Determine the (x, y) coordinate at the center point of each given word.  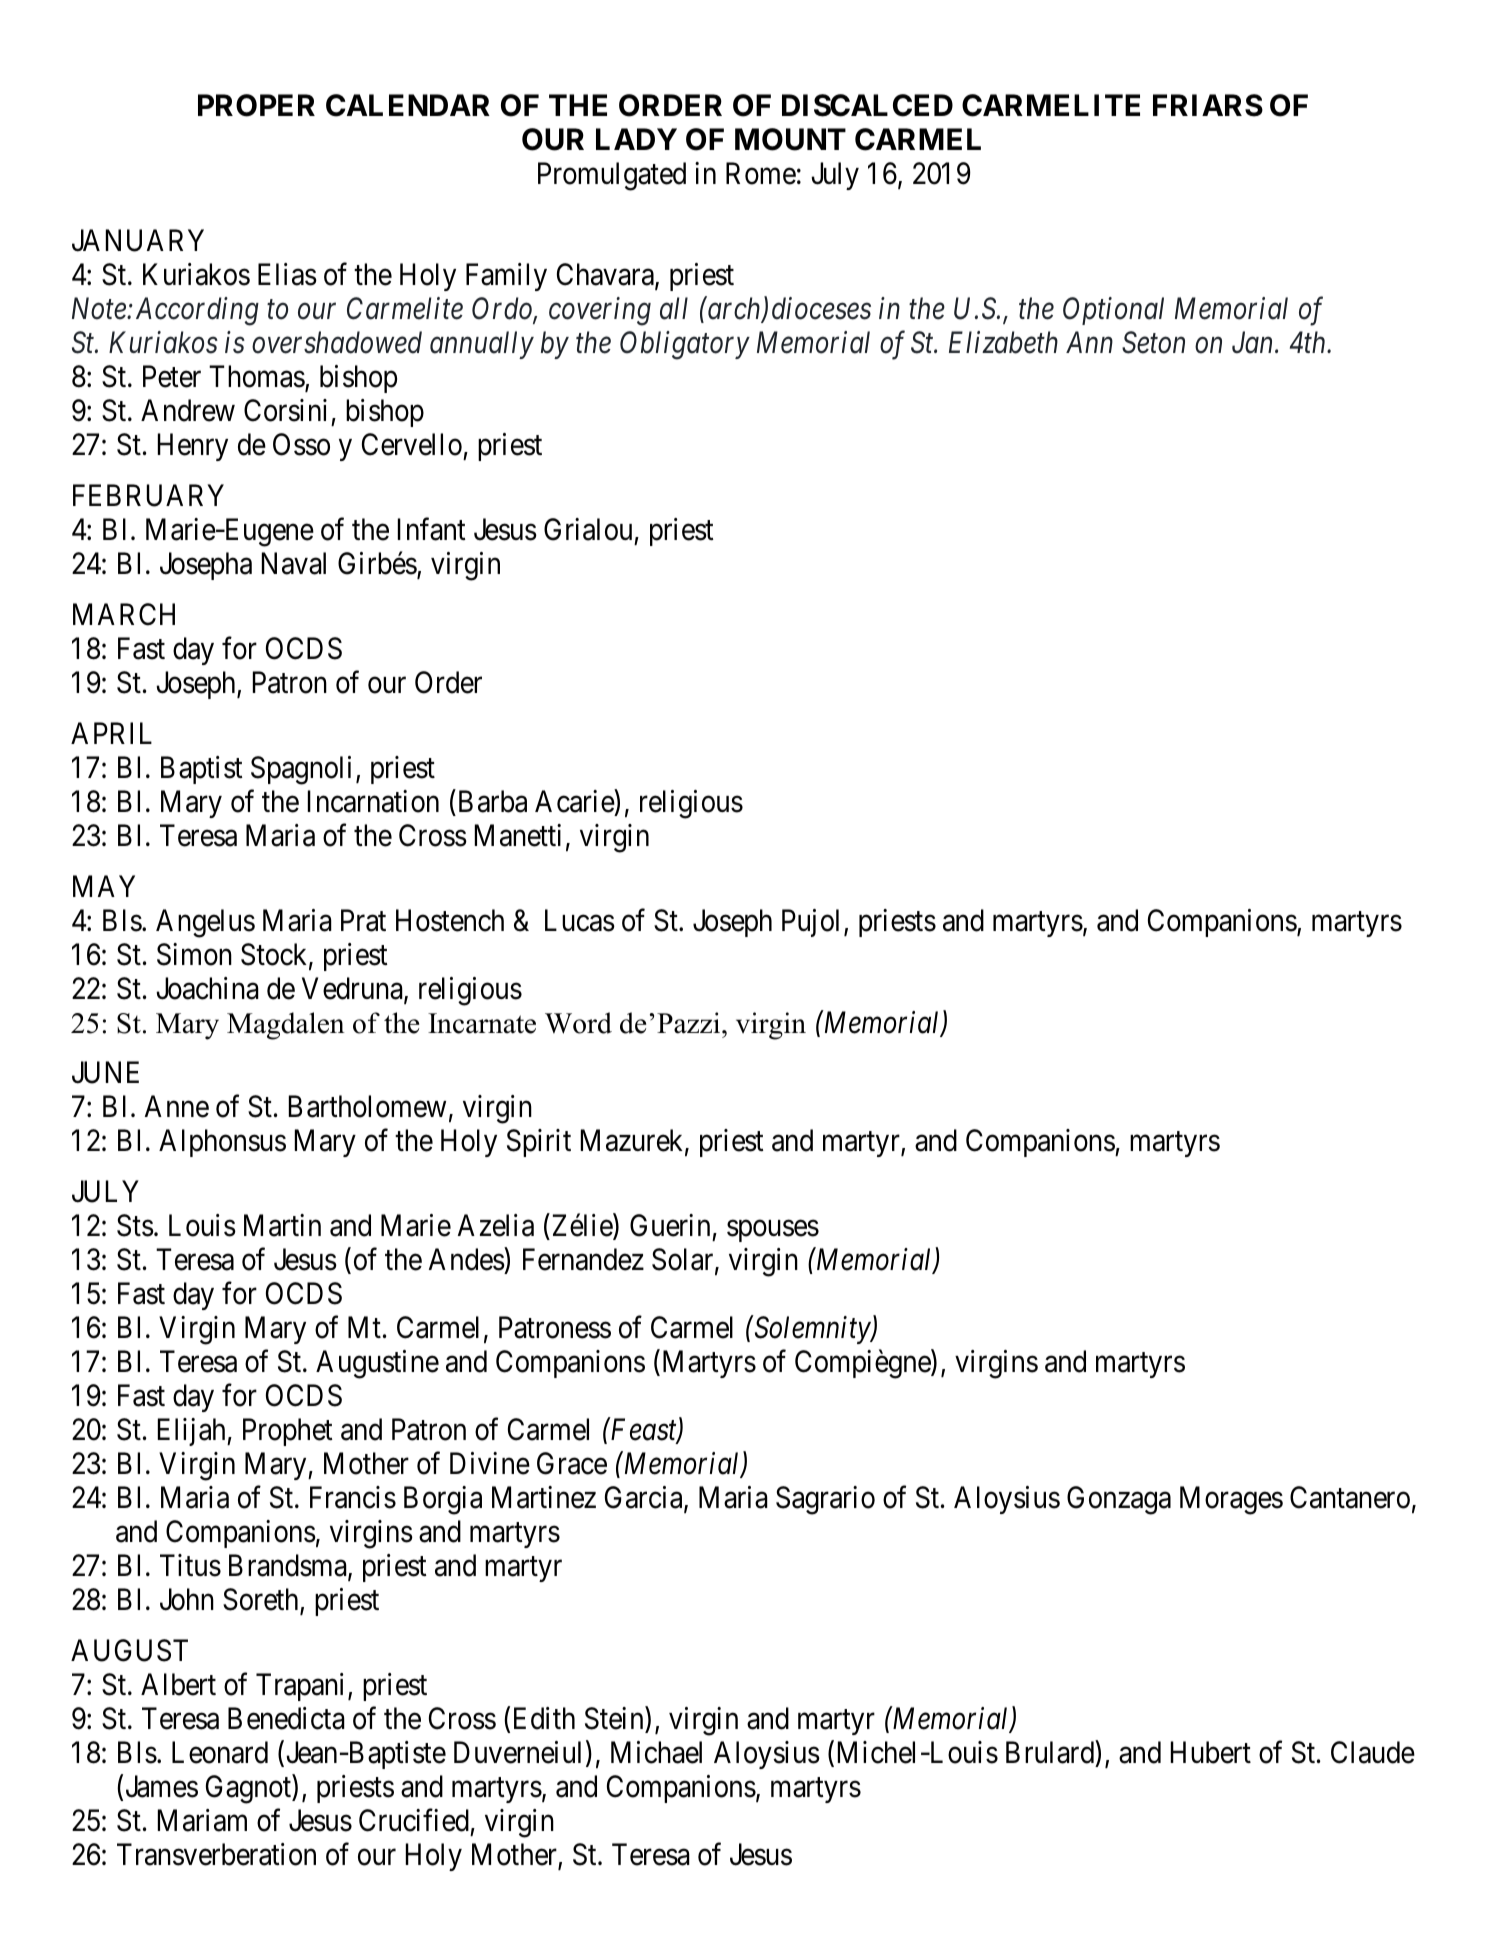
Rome (761, 173)
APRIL (111, 733)
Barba (493, 801)
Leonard (220, 1752)
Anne (177, 1107)
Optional (1113, 311)
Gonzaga (1119, 1500)
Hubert (1211, 1752)
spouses (773, 1231)
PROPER (256, 105)
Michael (656, 1752)
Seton (1153, 343)
